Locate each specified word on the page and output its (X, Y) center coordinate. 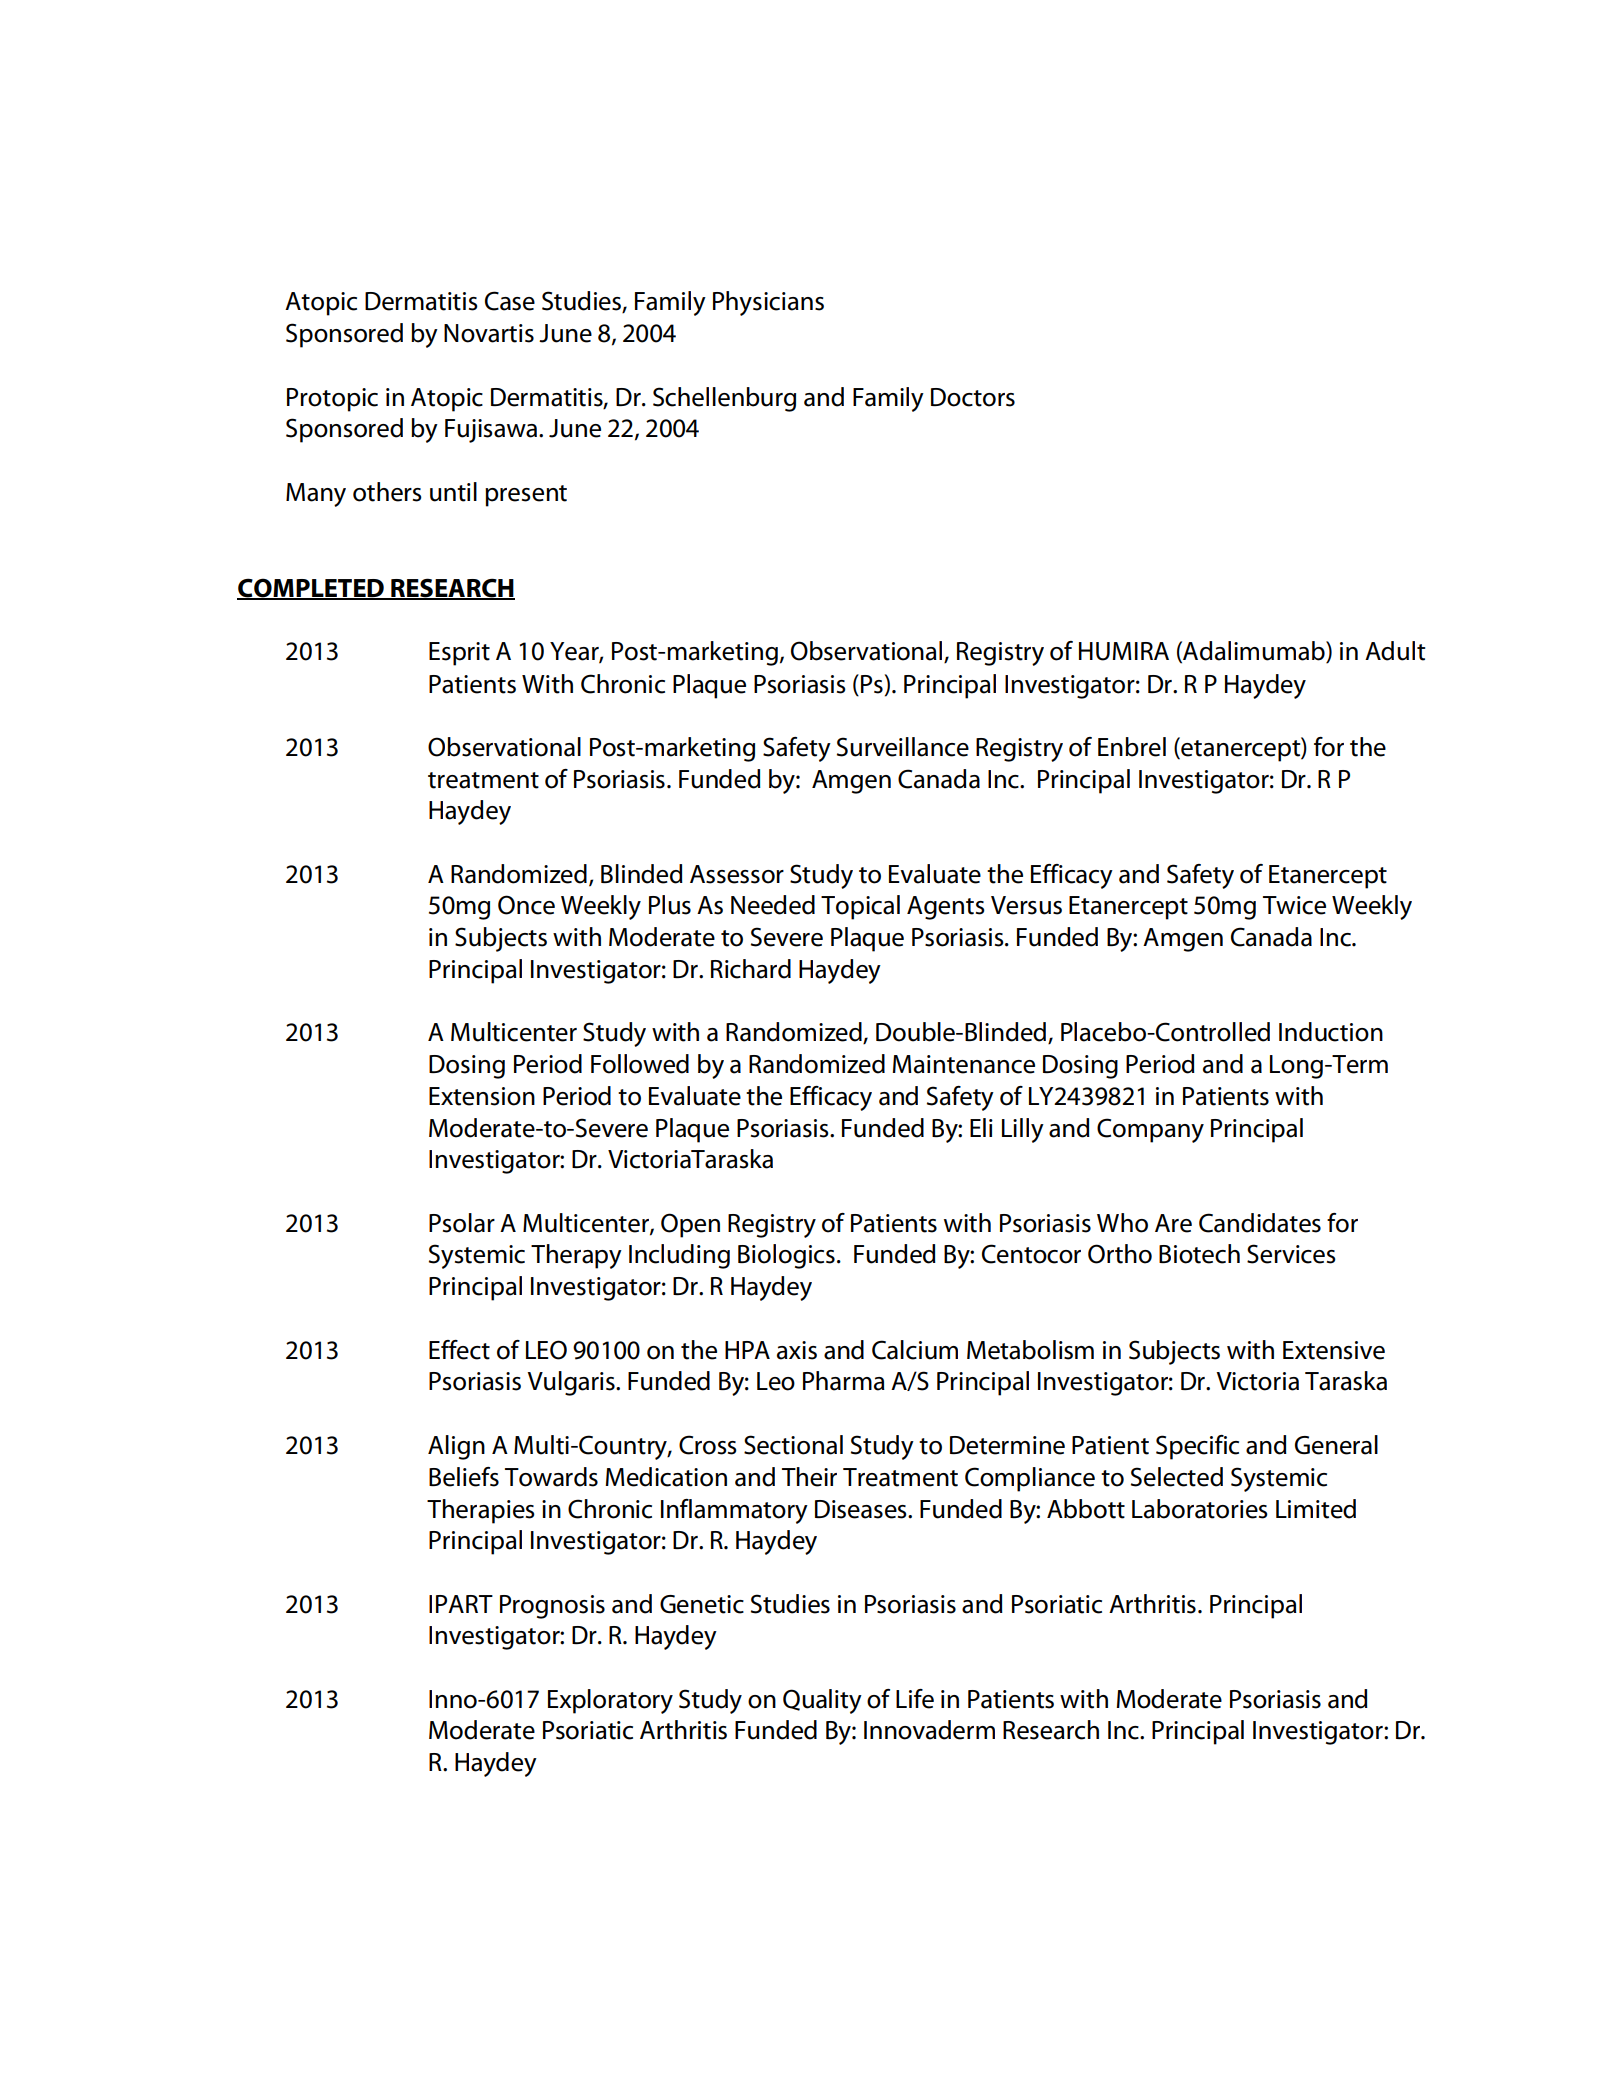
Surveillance (903, 747)
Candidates (1260, 1223)
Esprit (459, 654)
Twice (1294, 905)
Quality (822, 1701)
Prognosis (552, 1607)
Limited (1316, 1509)
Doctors (973, 397)
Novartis (489, 333)
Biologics (786, 1256)
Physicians (768, 303)
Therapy (576, 1256)
